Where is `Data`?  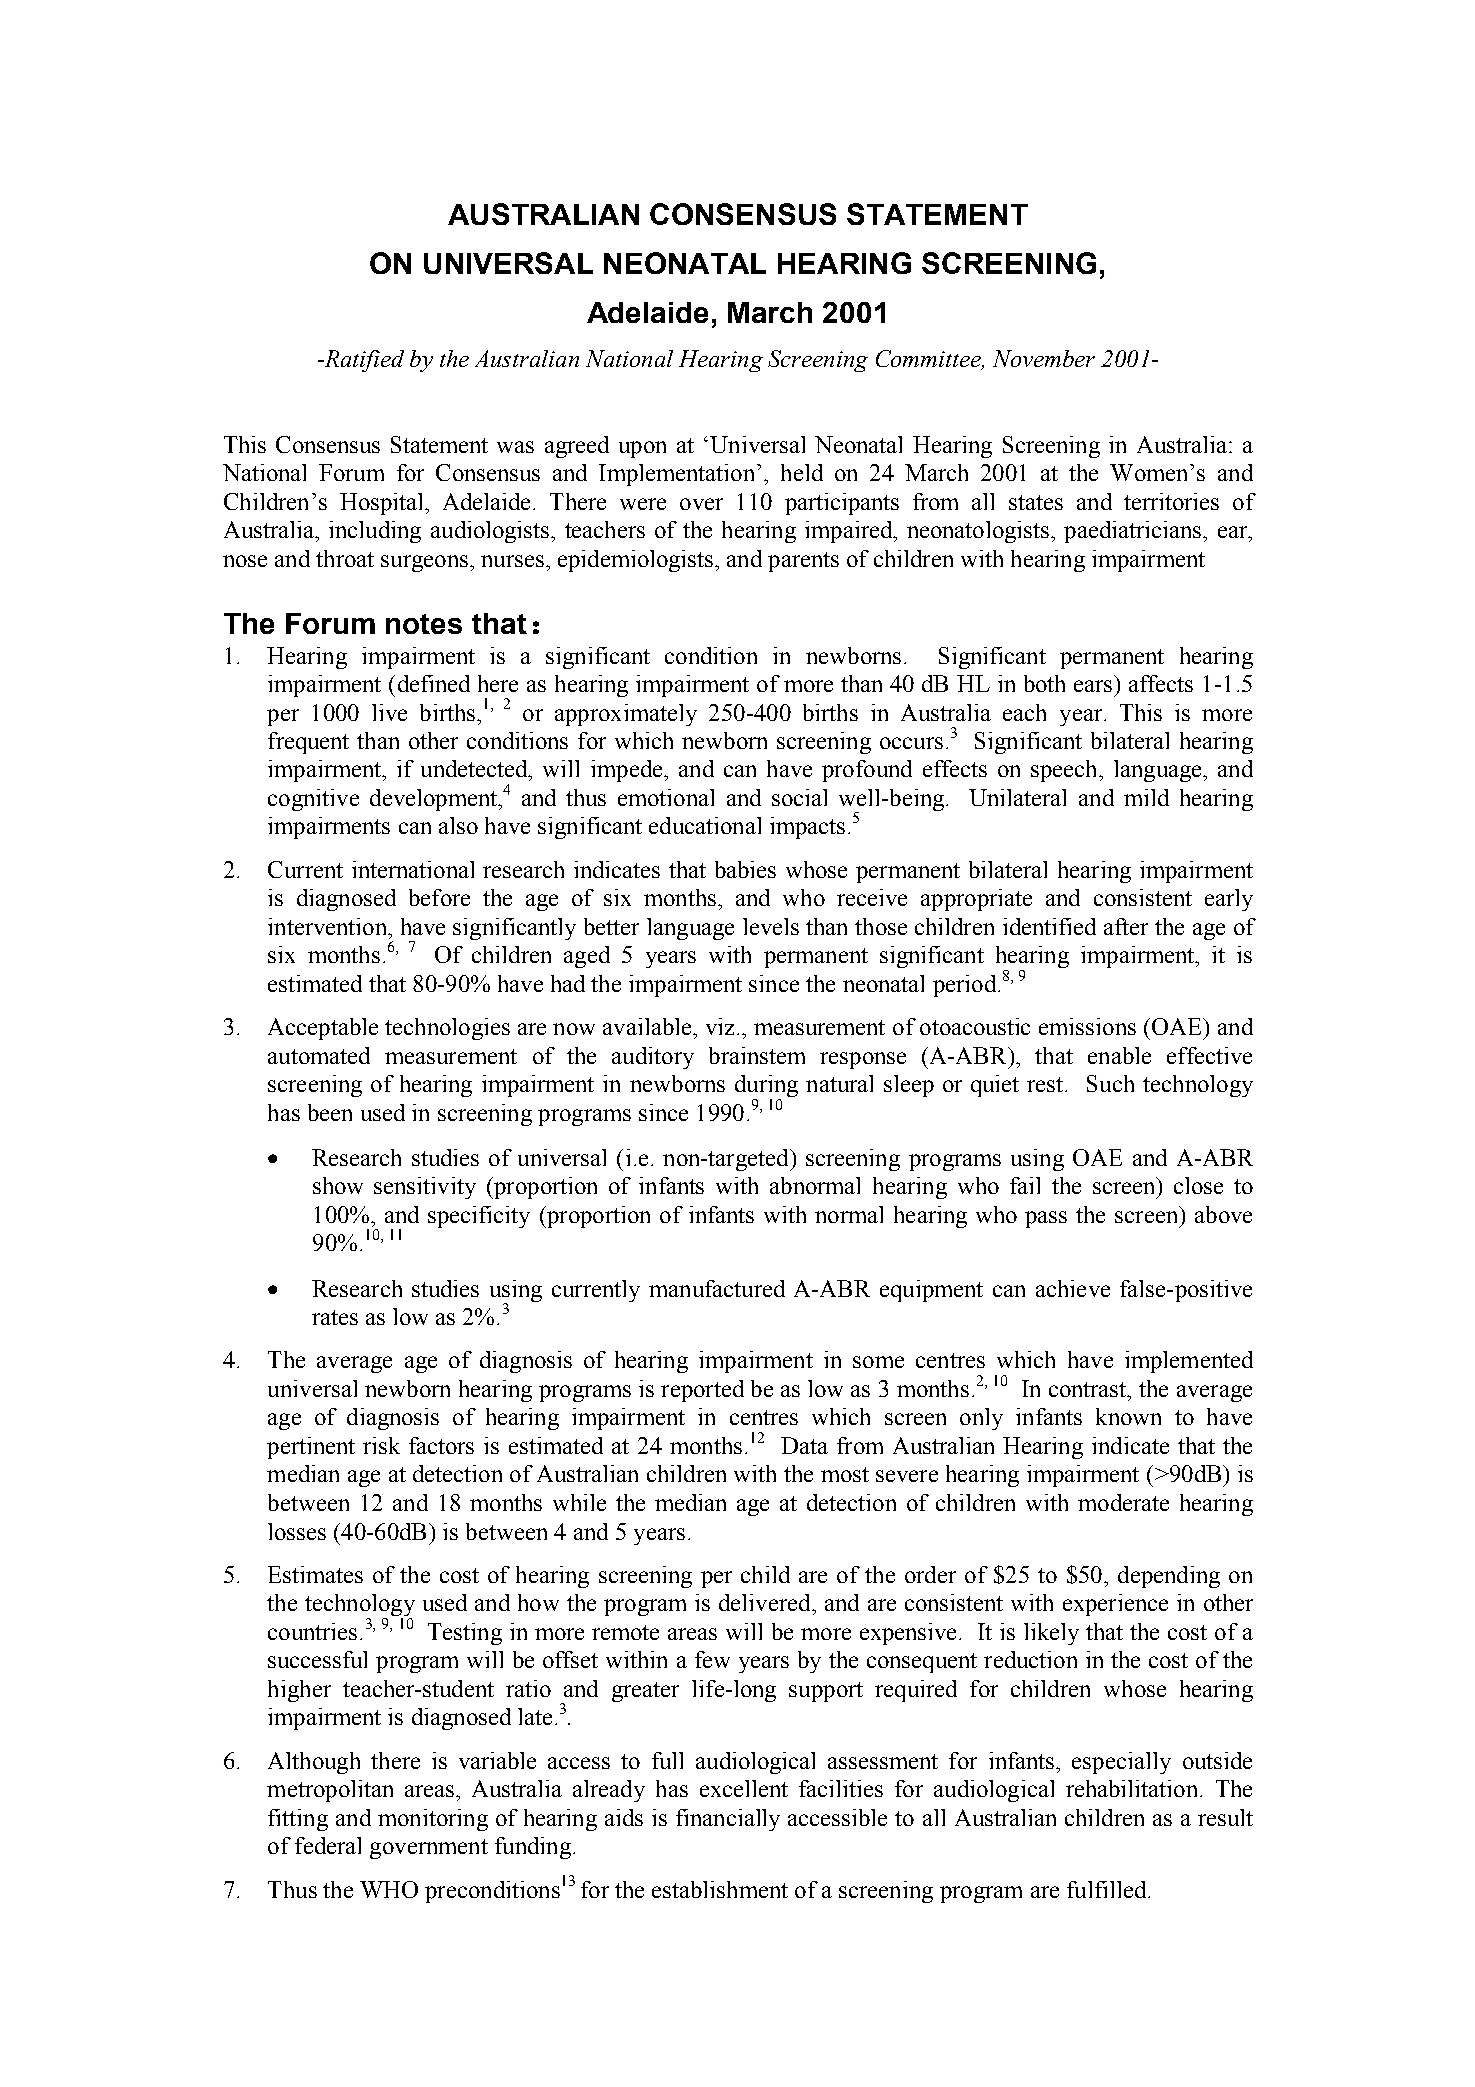
Data is located at coordinates (804, 1445).
